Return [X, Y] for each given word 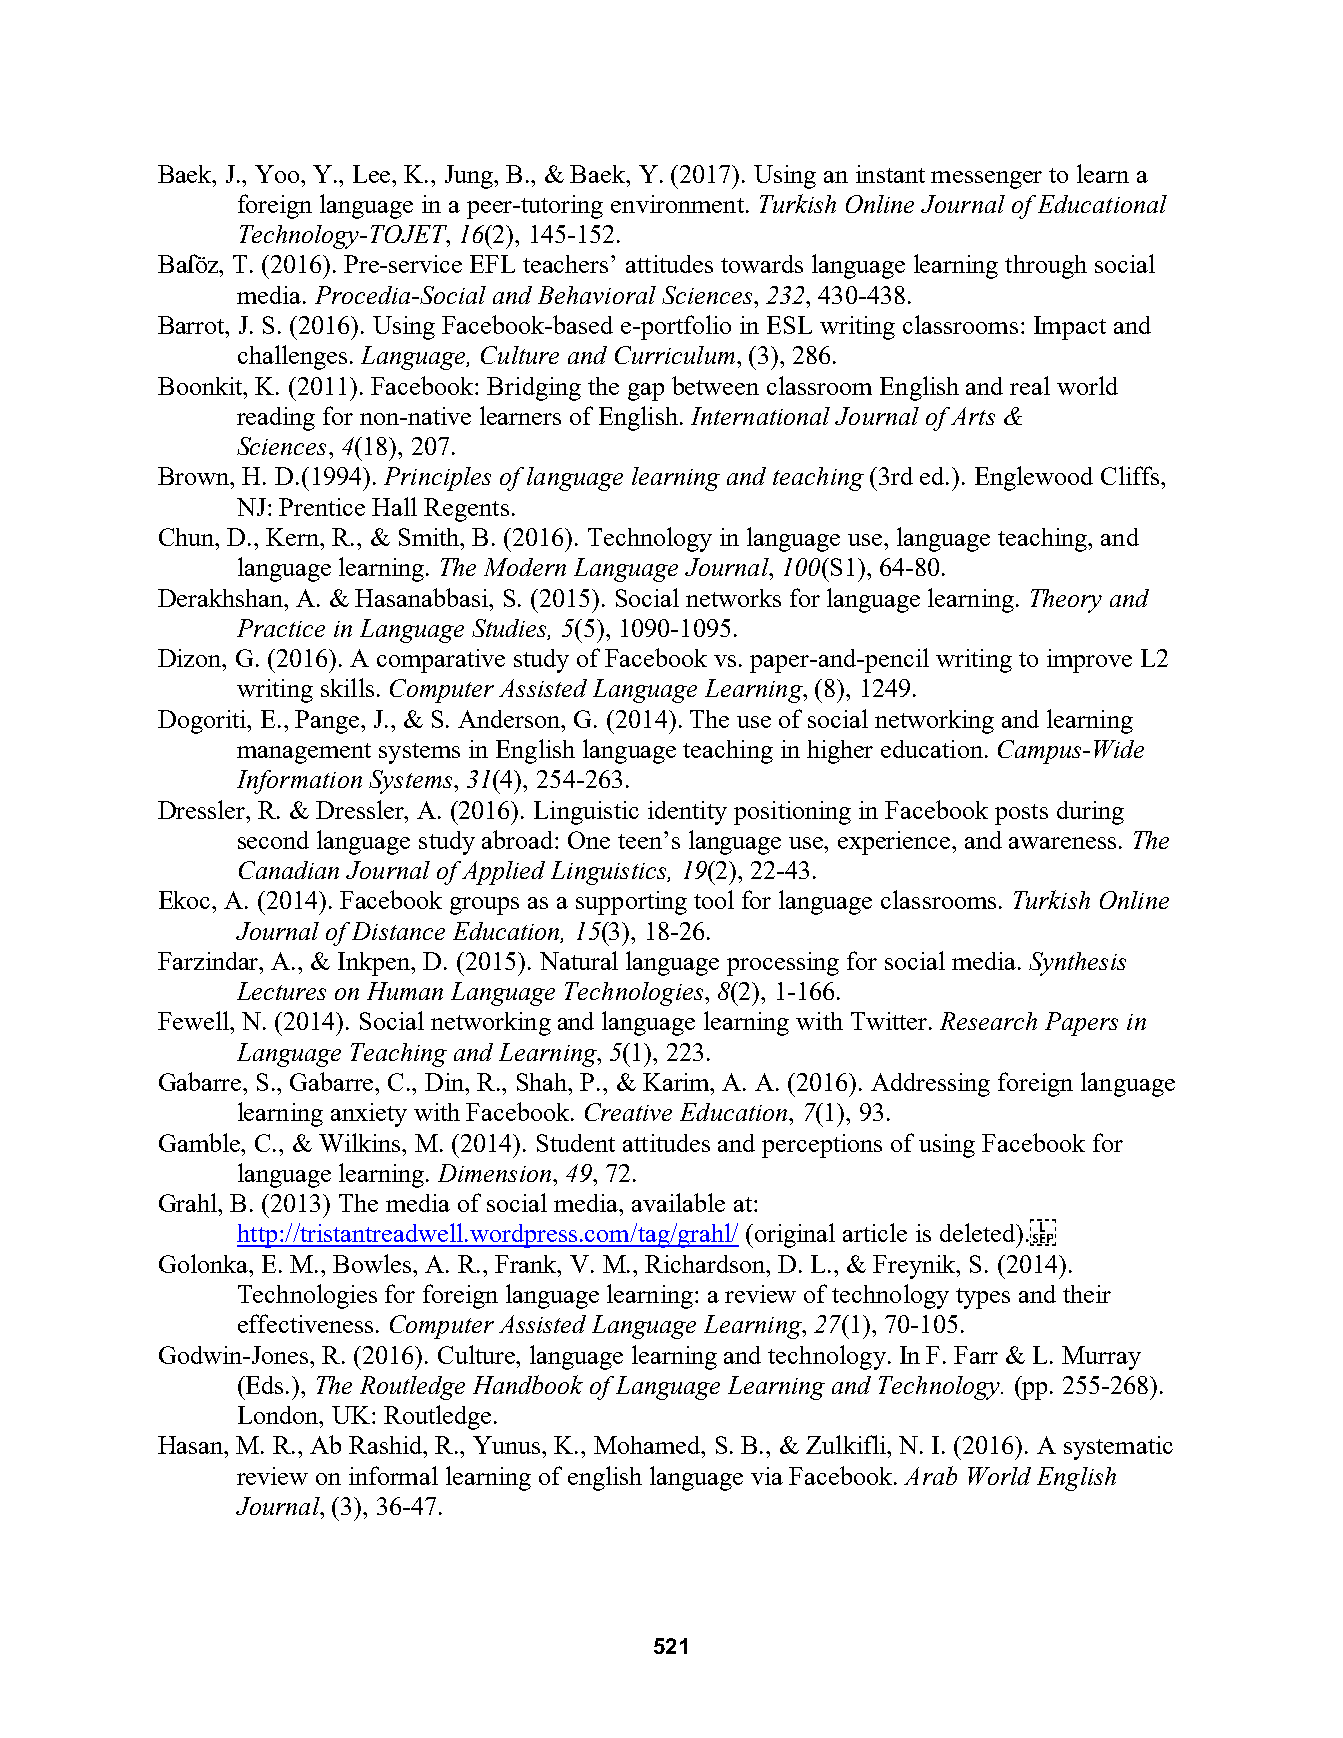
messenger [986, 180]
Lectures [281, 991]
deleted [979, 1232]
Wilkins [361, 1142]
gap [646, 392]
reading [276, 419]
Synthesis [1077, 964]
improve [1089, 661]
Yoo [278, 174]
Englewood [1034, 478]
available [678, 1202]
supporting [631, 903]
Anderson [510, 719]
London [279, 1415]
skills [347, 687]
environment [677, 204]
